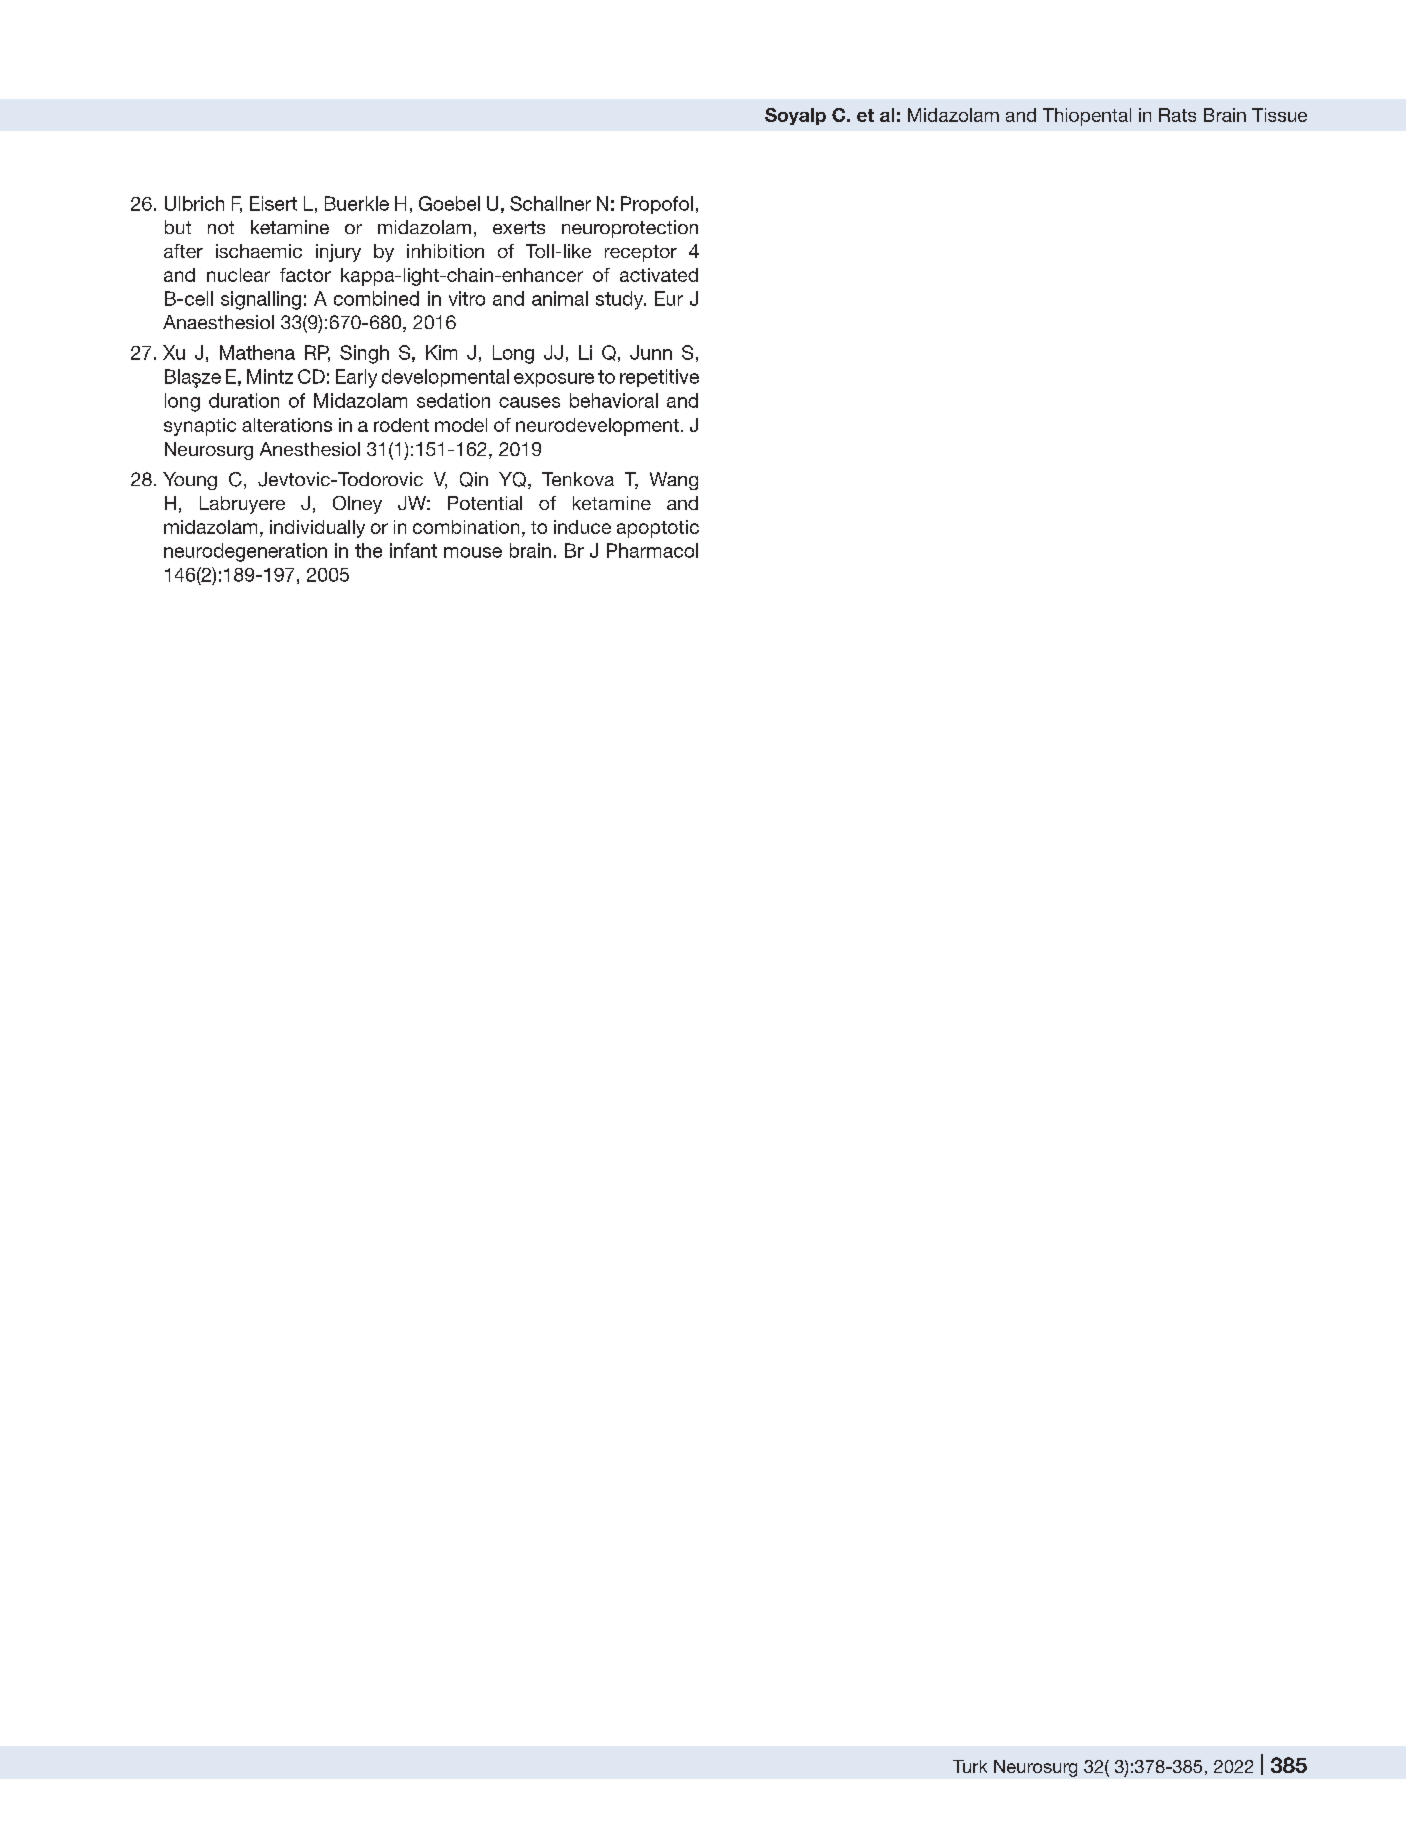 Image resolution: width=1406 pixels, height=1831 pixels. Describe the element at coordinates (582, 527) in the screenshot. I see `induce` at that location.
